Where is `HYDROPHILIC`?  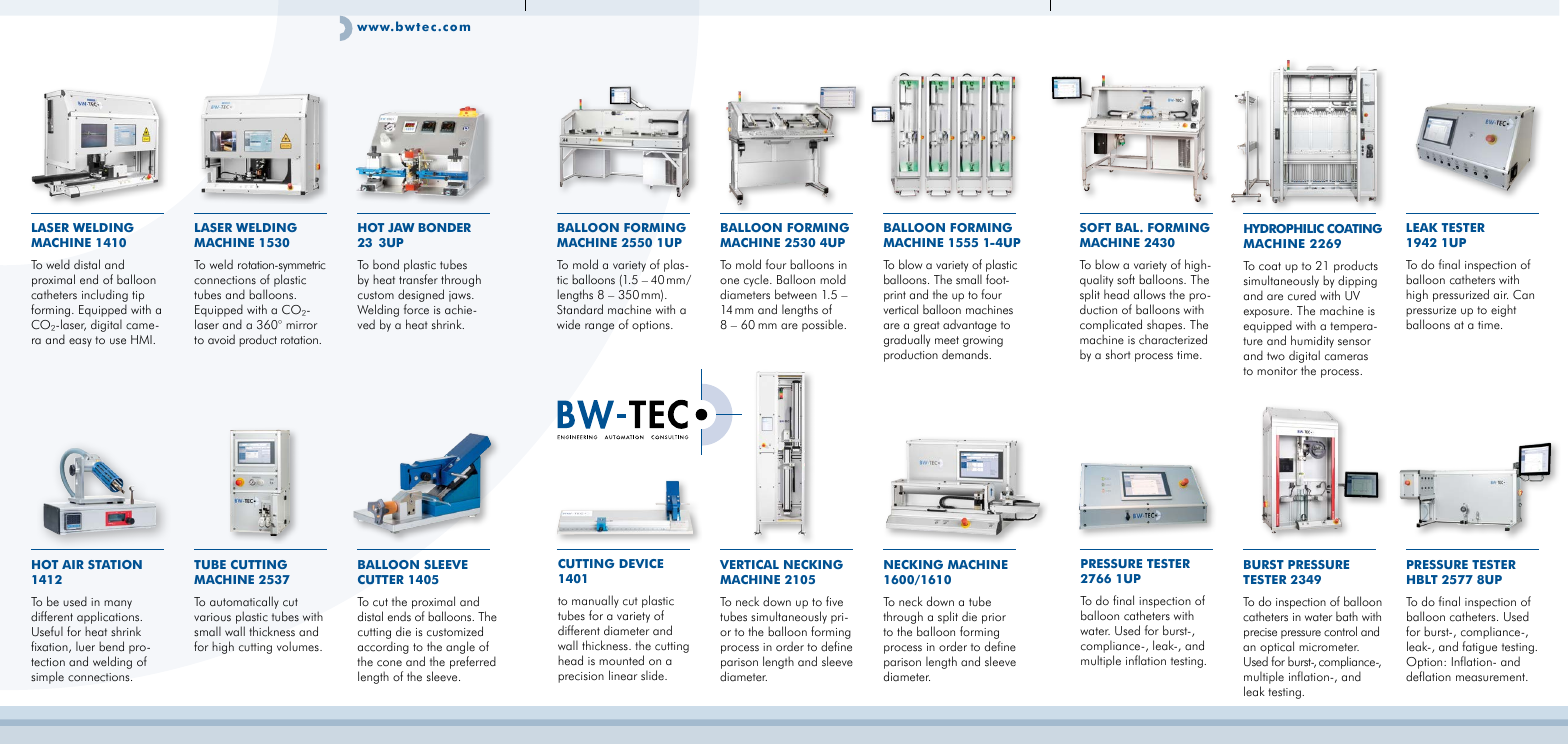 HYDROPHILIC is located at coordinates (1284, 228).
